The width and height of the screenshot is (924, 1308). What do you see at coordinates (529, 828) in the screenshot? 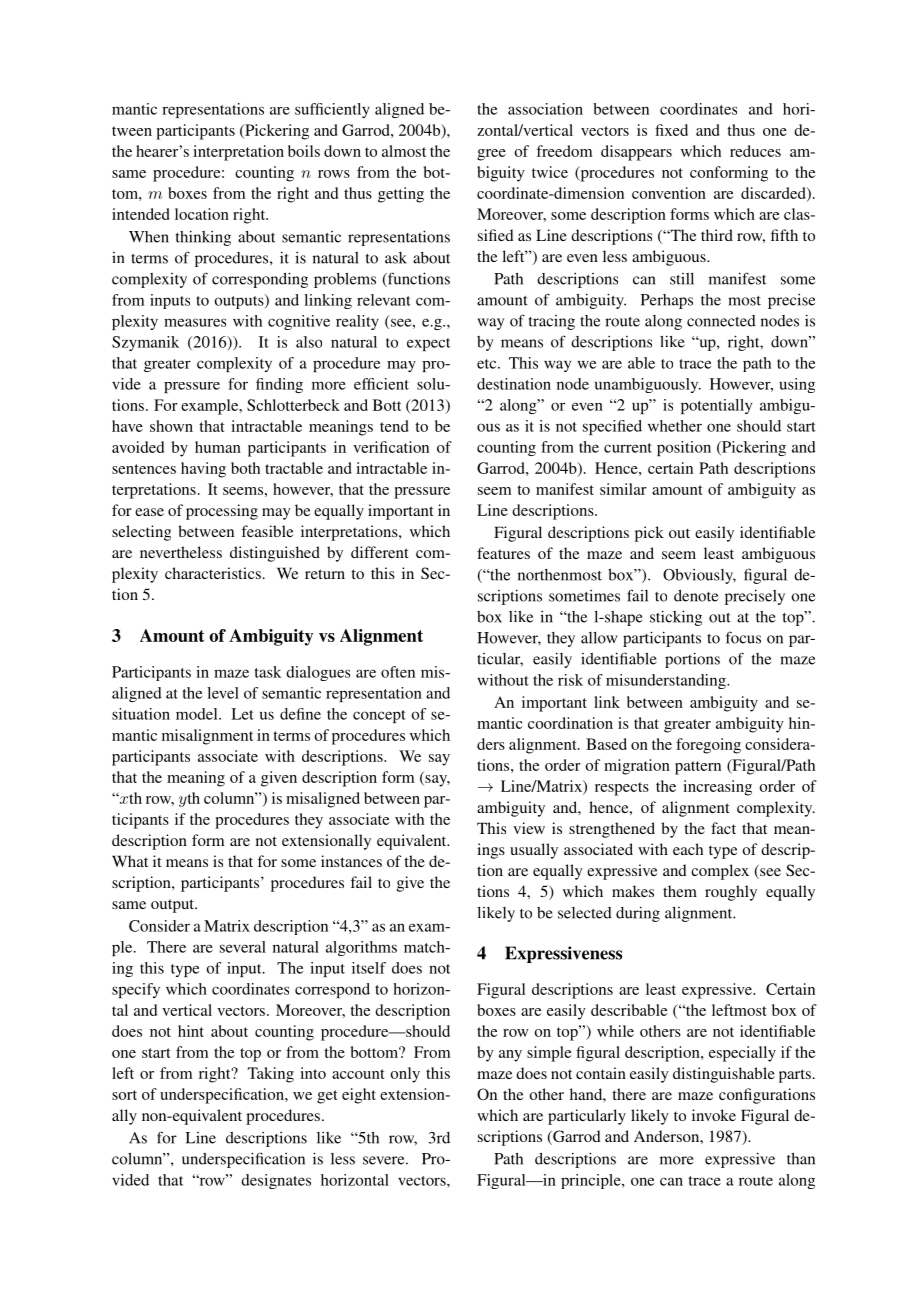
I see `view` at bounding box center [529, 828].
